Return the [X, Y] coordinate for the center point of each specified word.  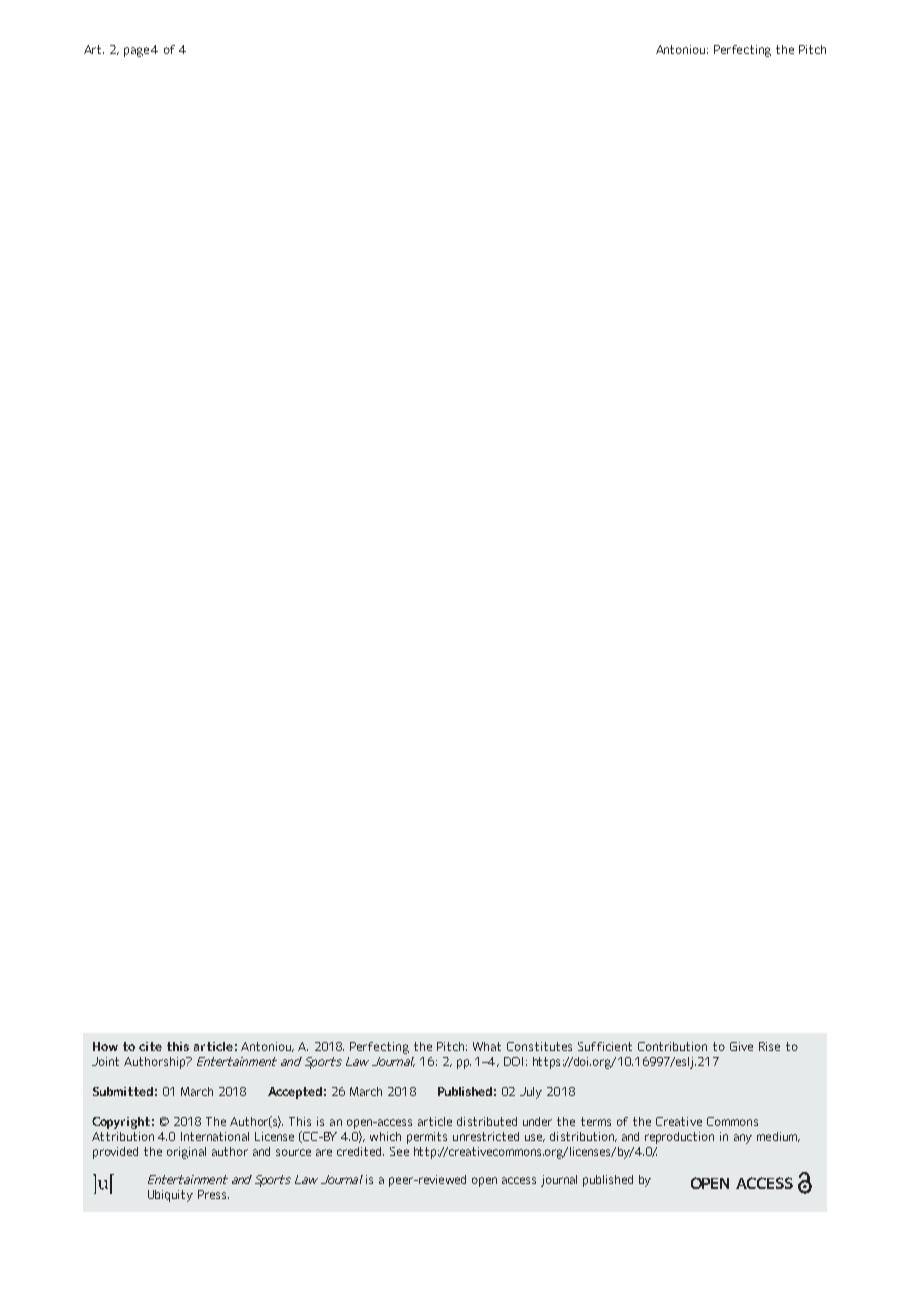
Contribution [672, 1046]
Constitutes [539, 1046]
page [136, 52]
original [186, 1153]
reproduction [679, 1138]
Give [741, 1046]
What [487, 1046]
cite [150, 1046]
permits [427, 1138]
